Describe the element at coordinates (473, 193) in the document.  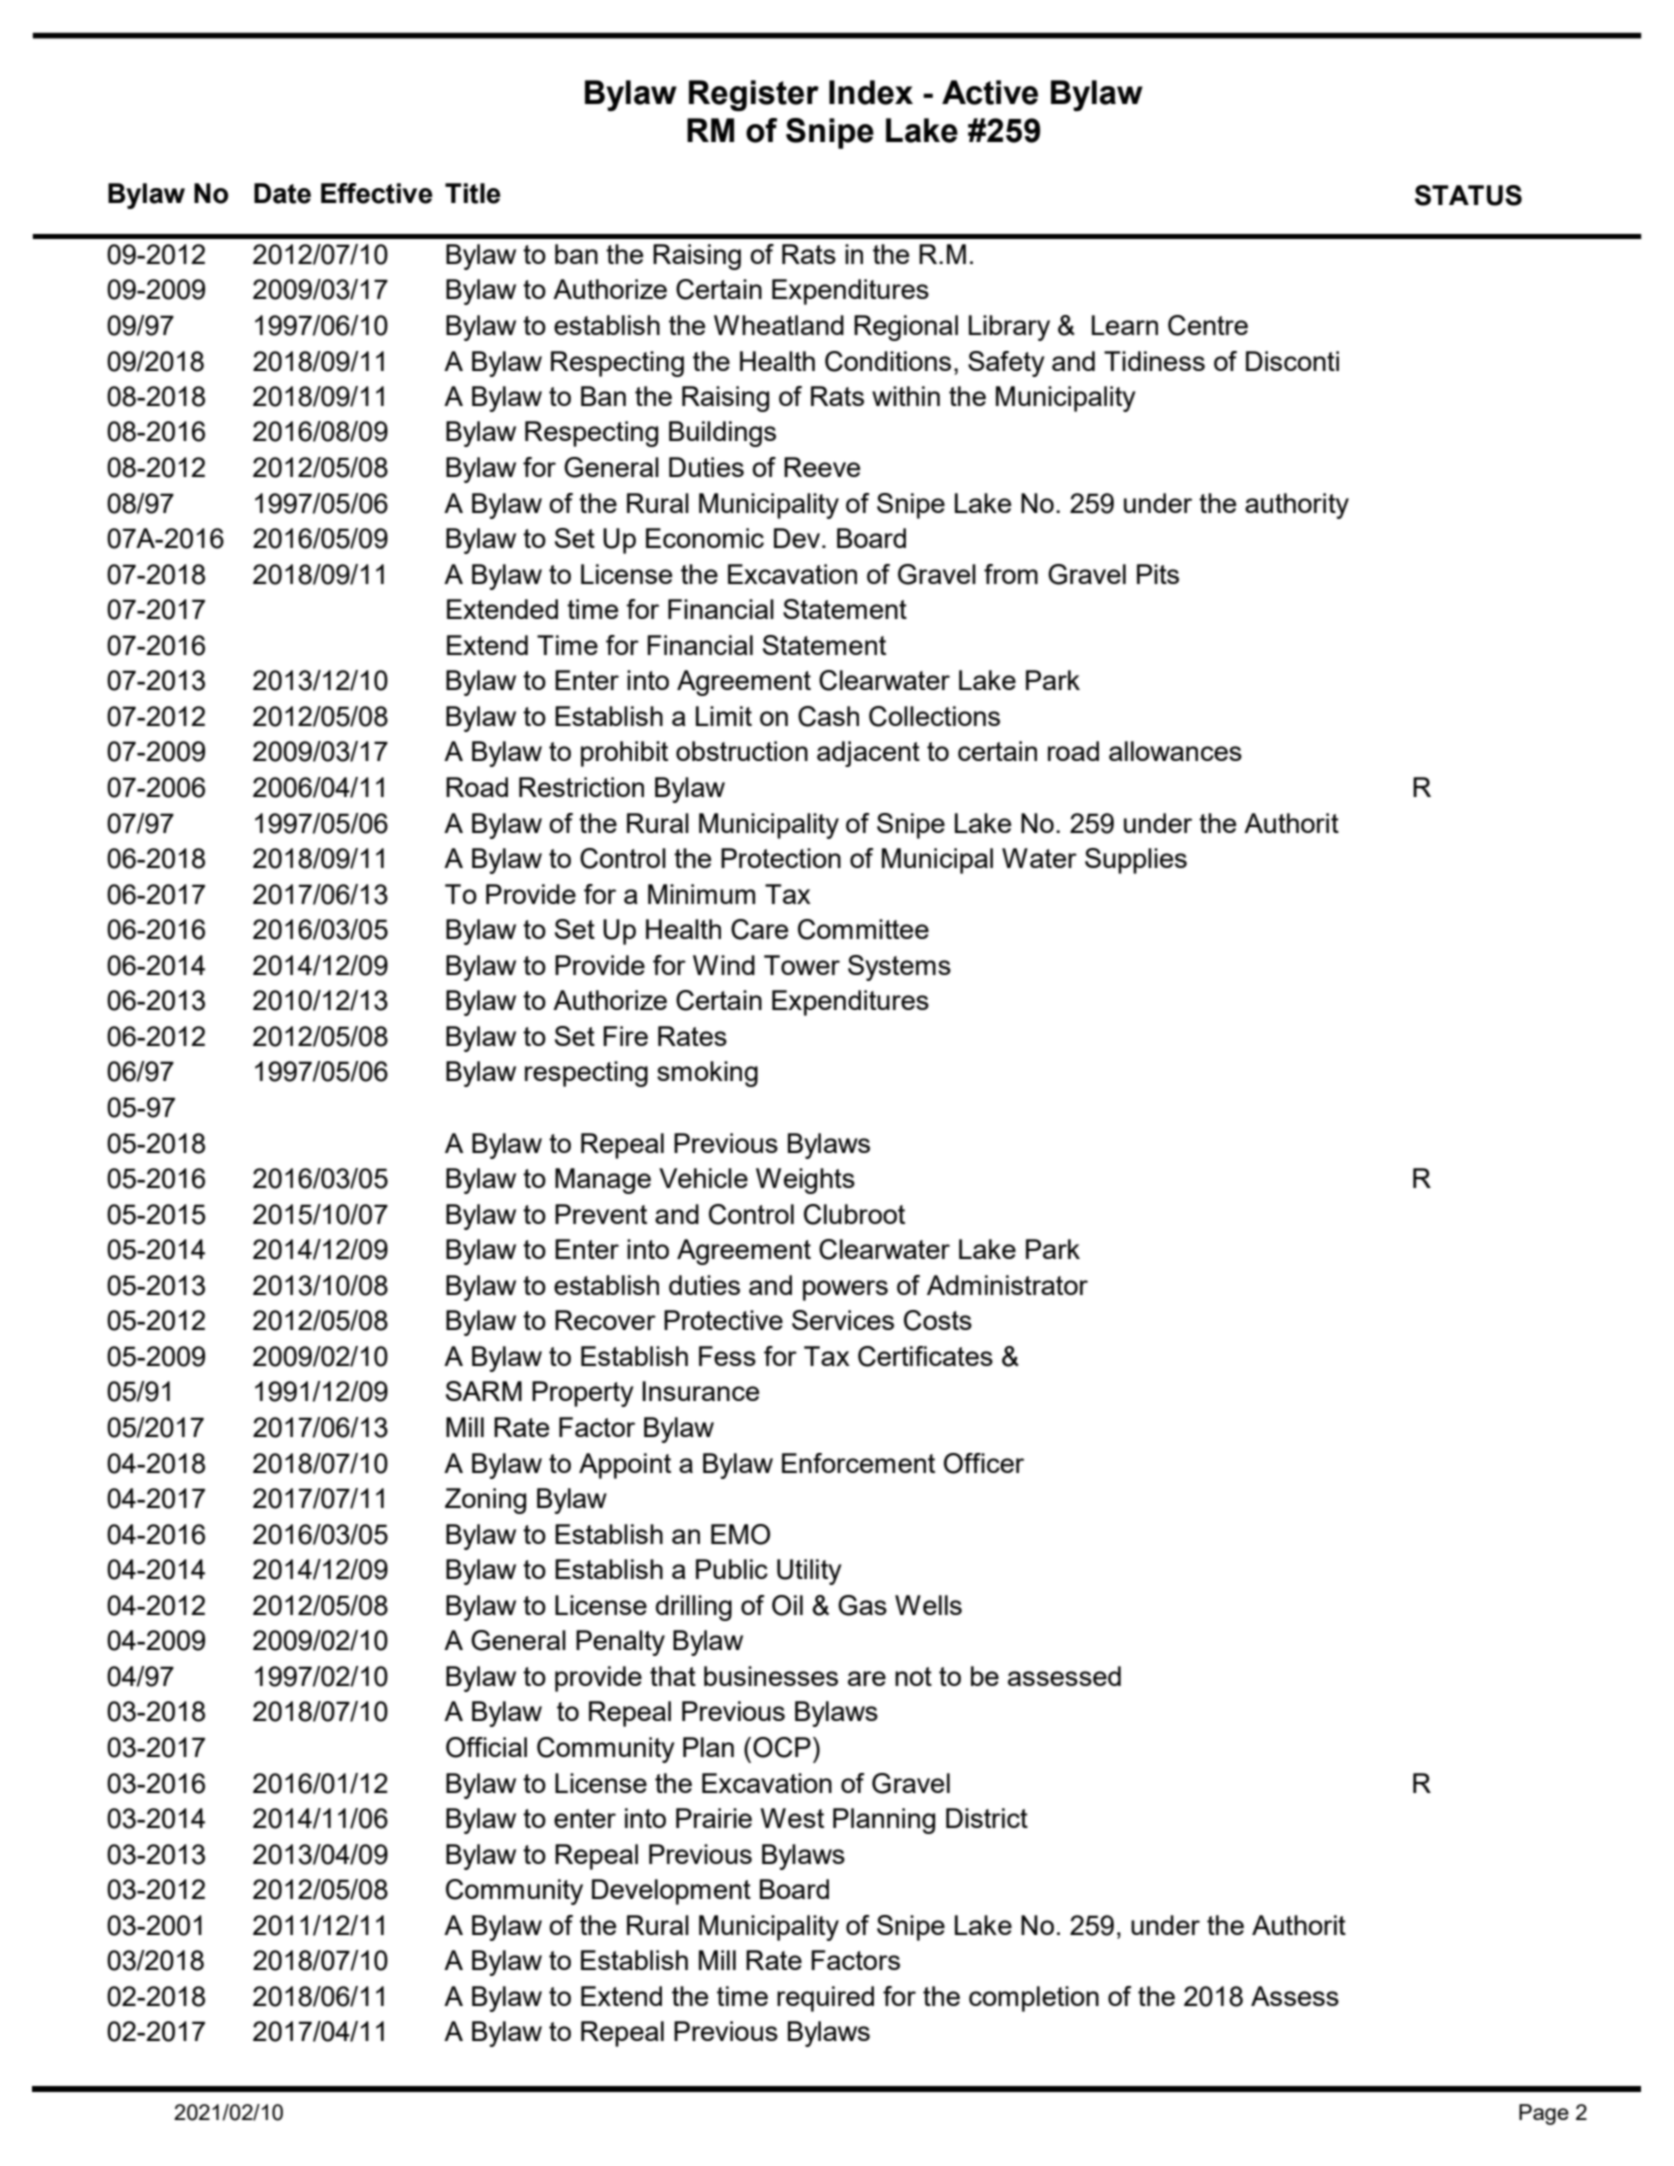
I see `Title` at that location.
